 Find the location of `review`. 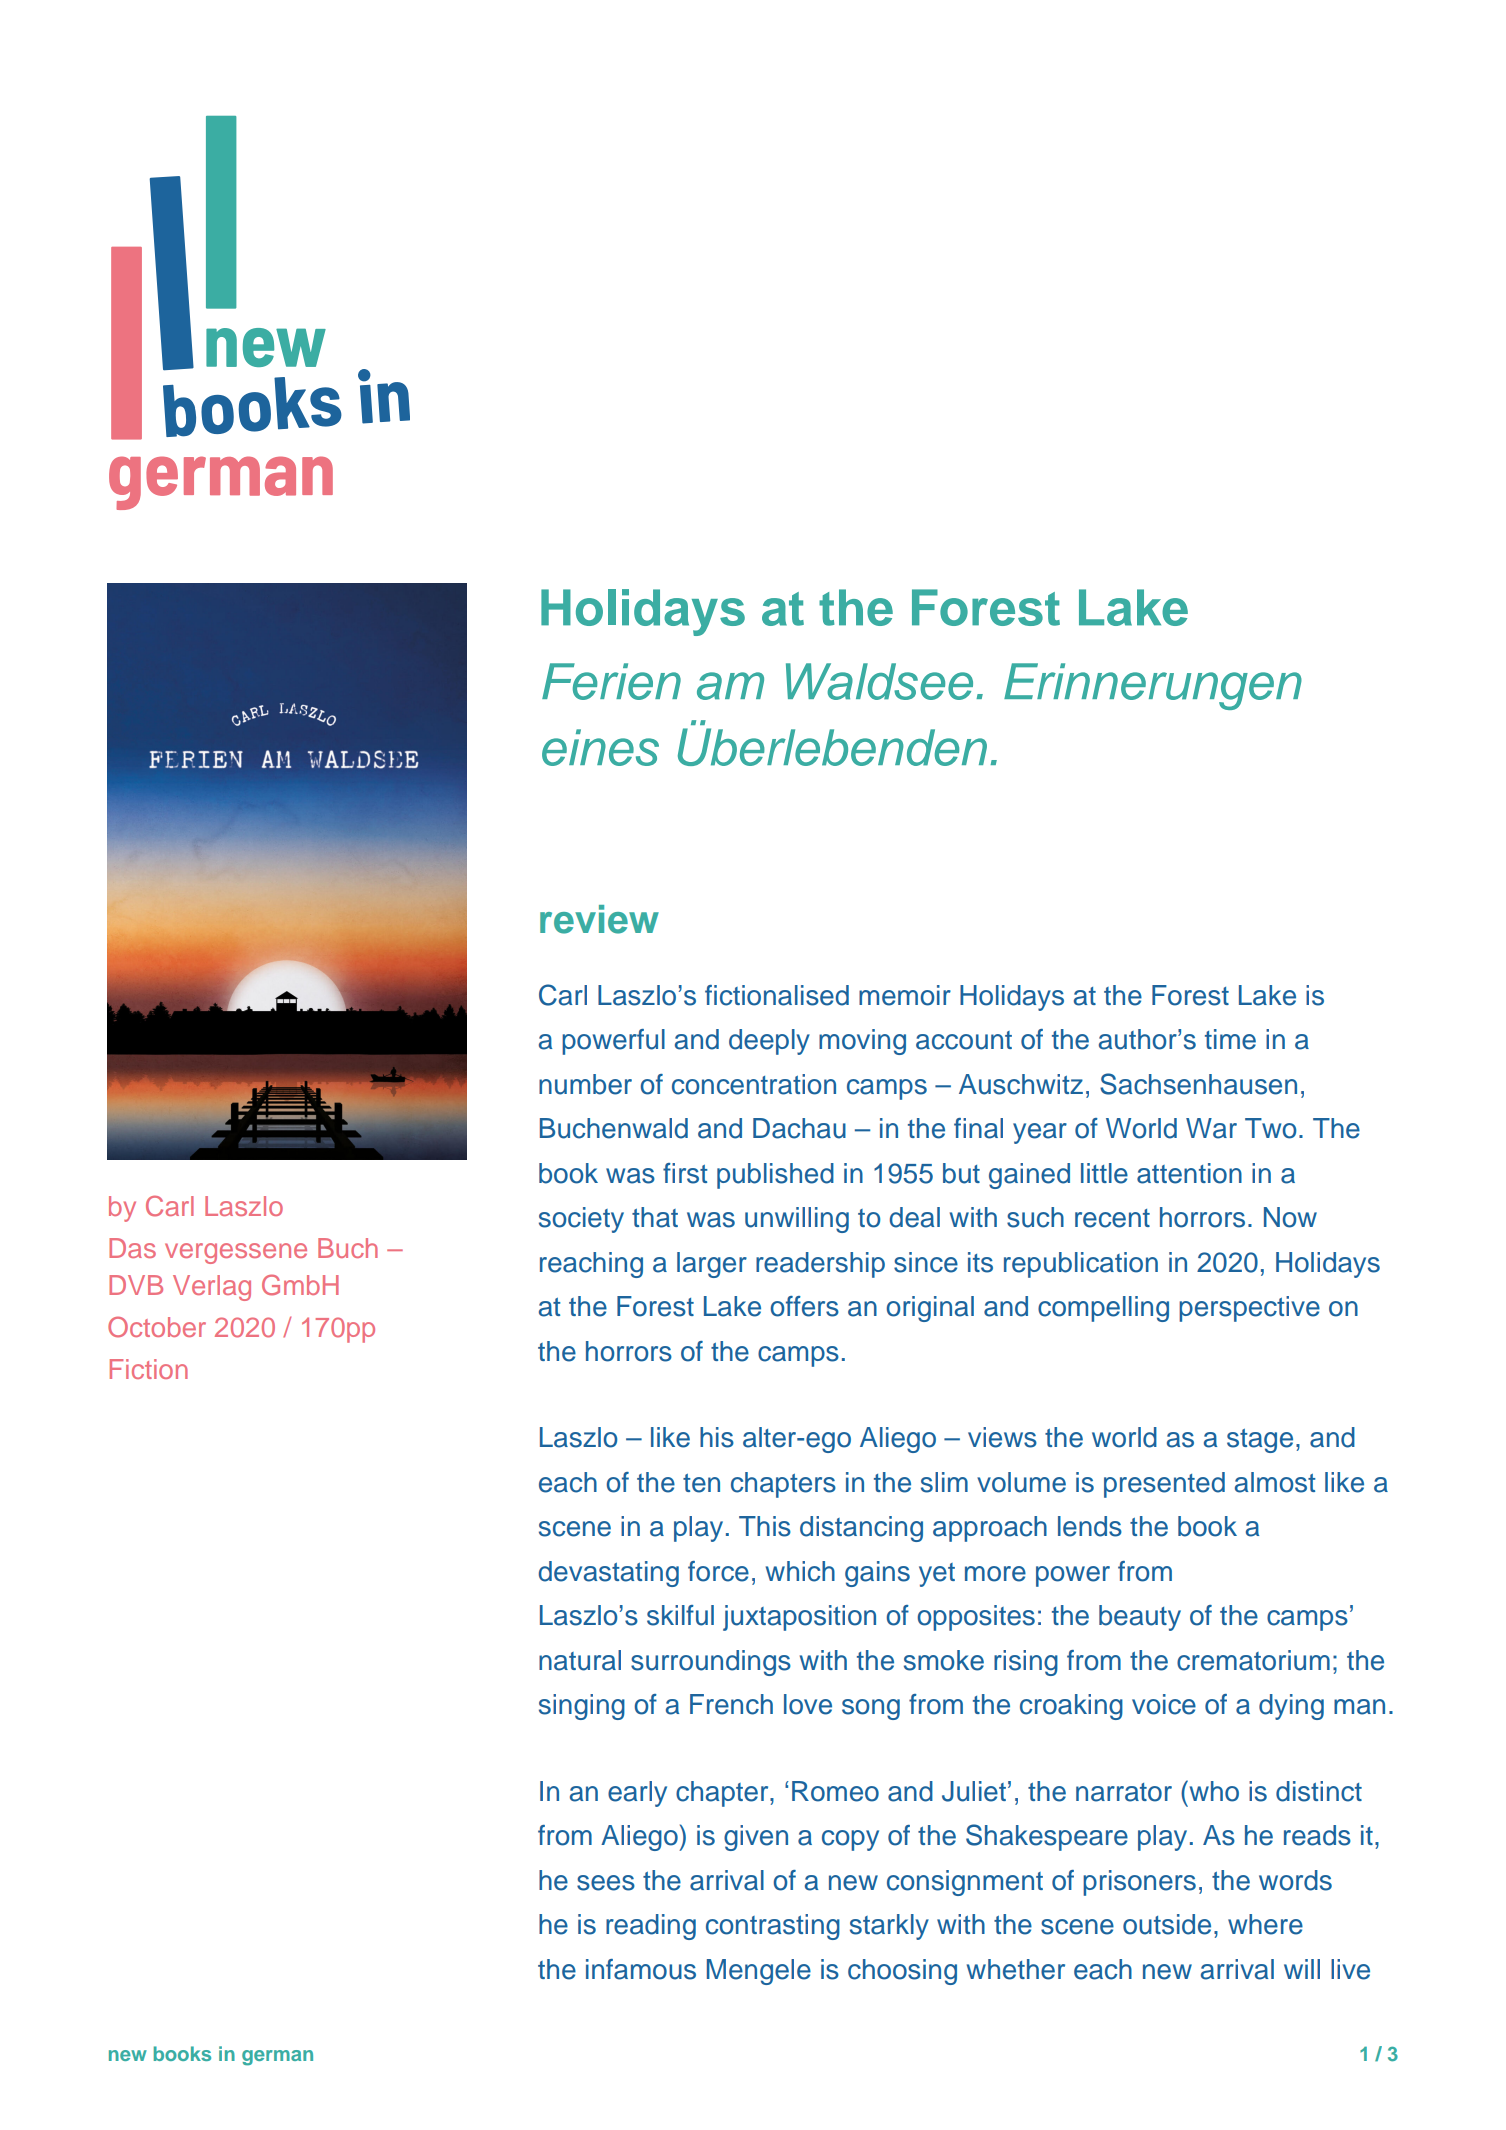

review is located at coordinates (599, 919).
